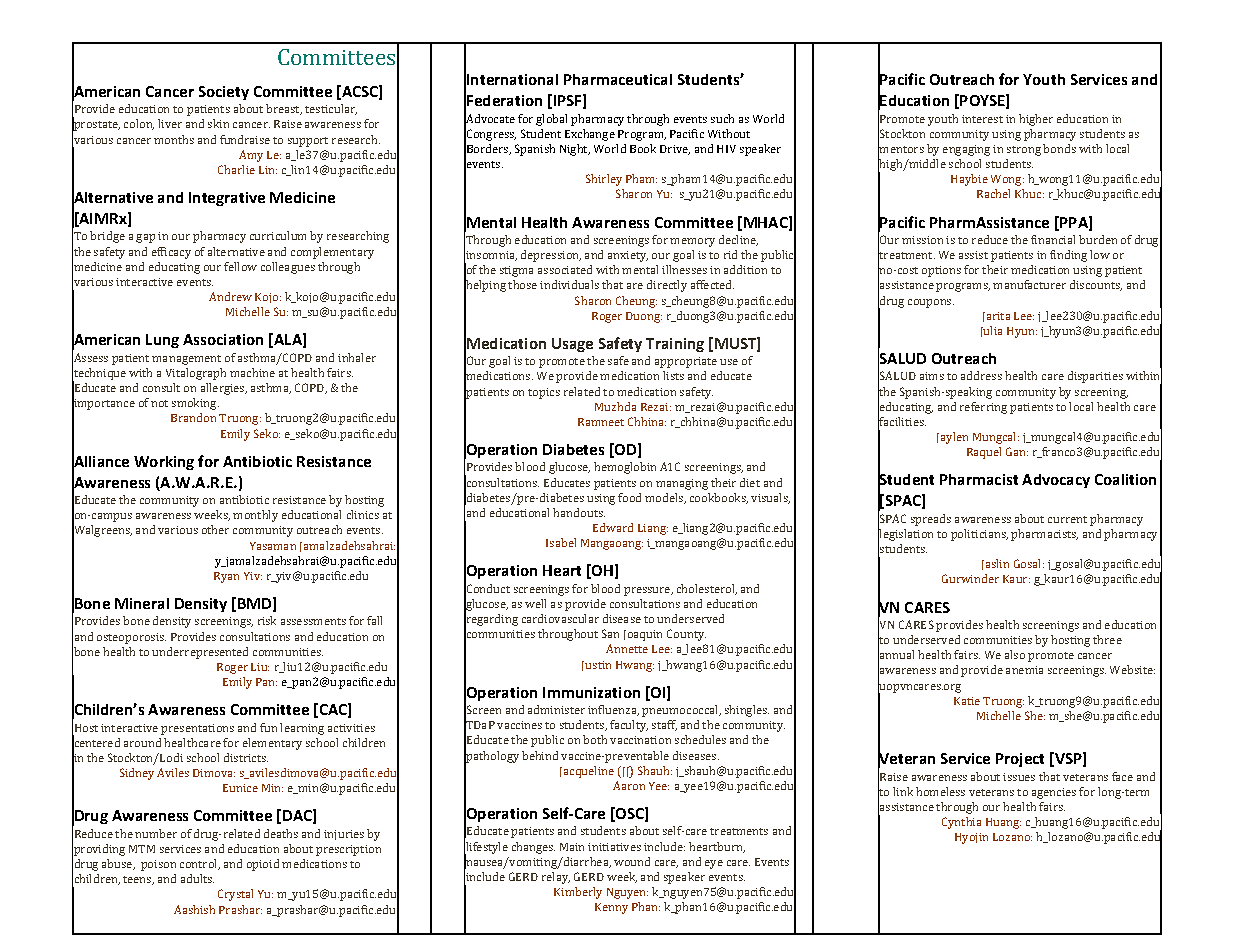 This image has width=1233, height=952. Describe the element at coordinates (197, 878) in the image. I see `adults` at that location.
